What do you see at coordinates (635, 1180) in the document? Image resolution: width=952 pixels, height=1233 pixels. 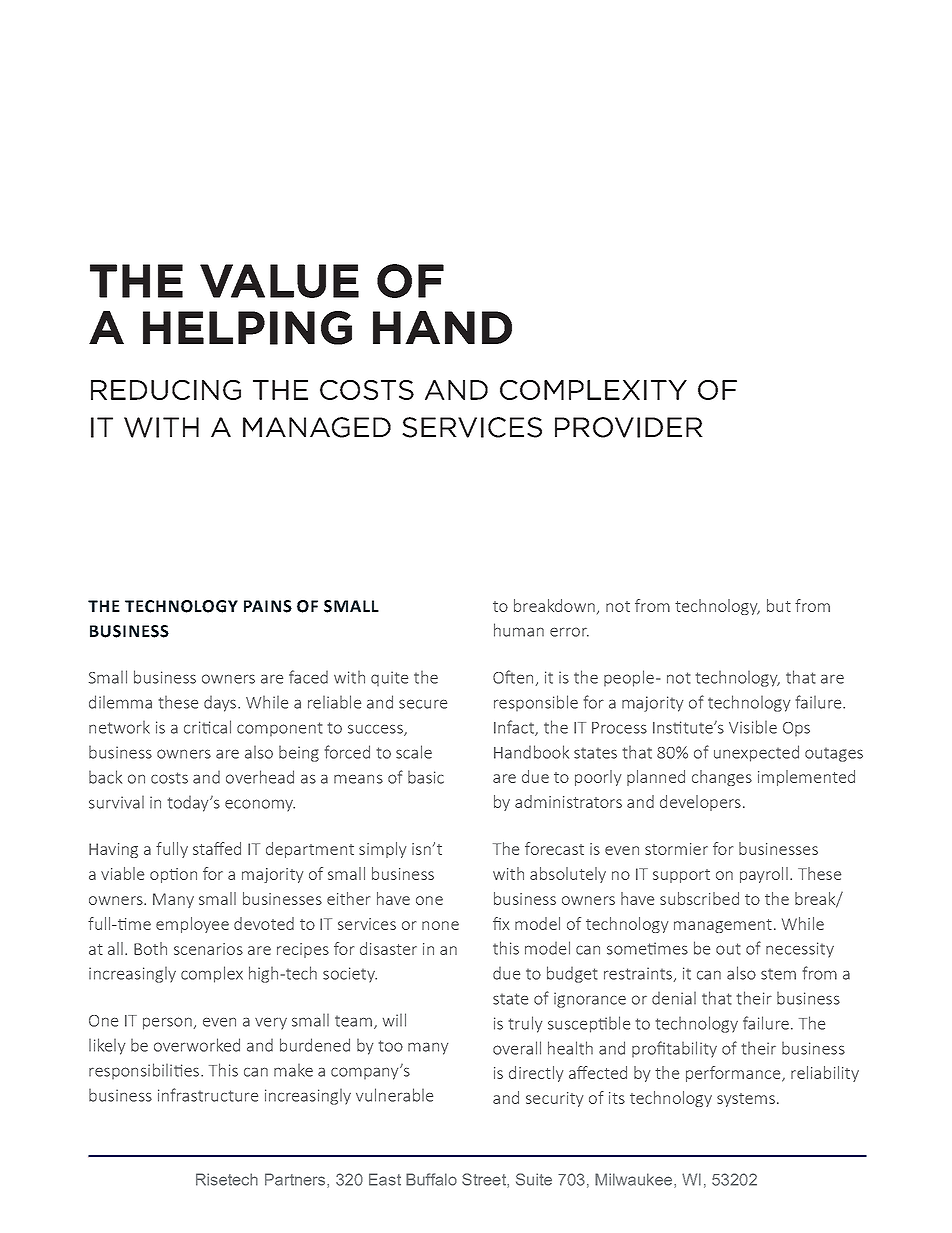 I see `Milwaukee` at bounding box center [635, 1180].
